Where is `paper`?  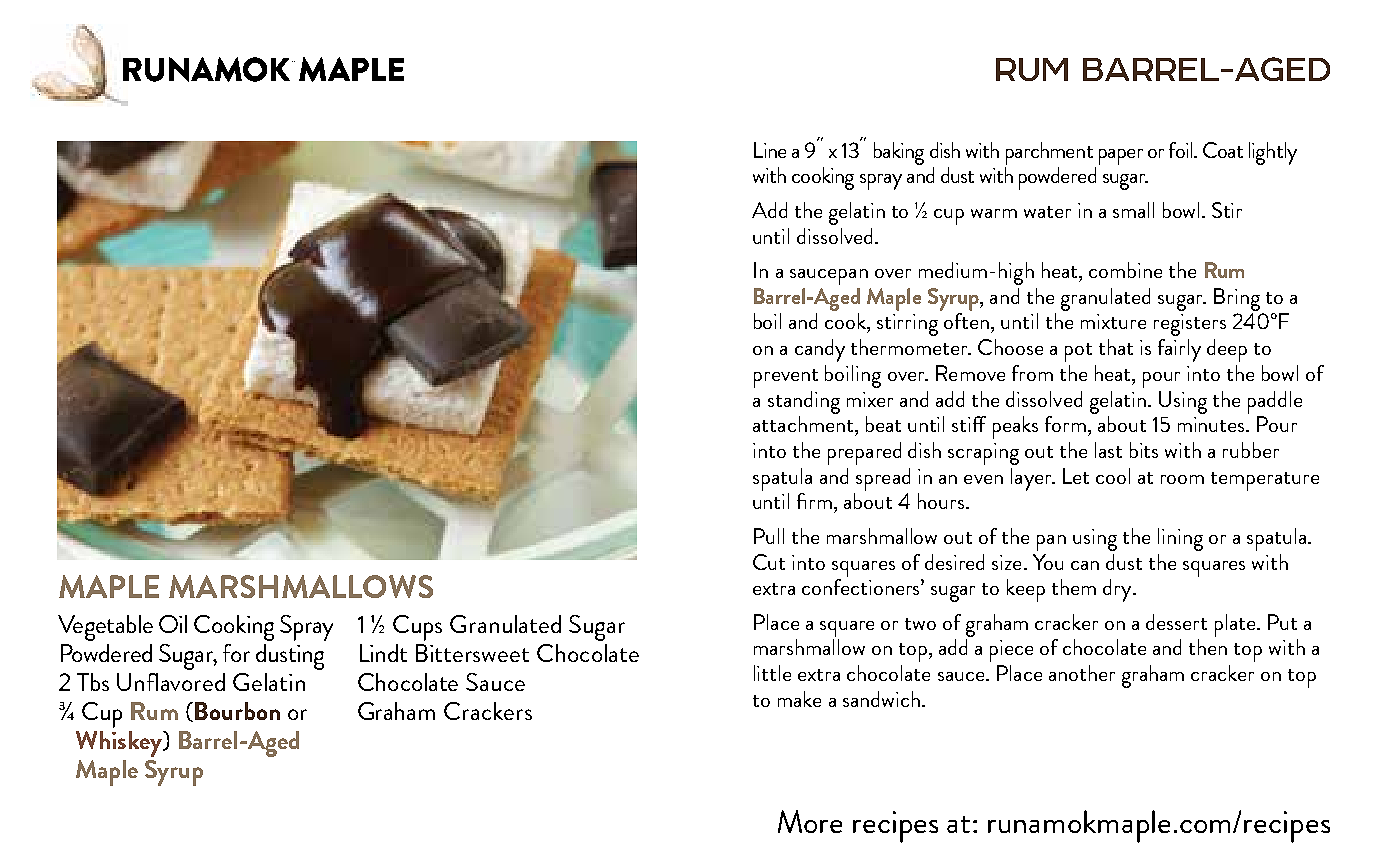
paper is located at coordinates (1121, 157).
